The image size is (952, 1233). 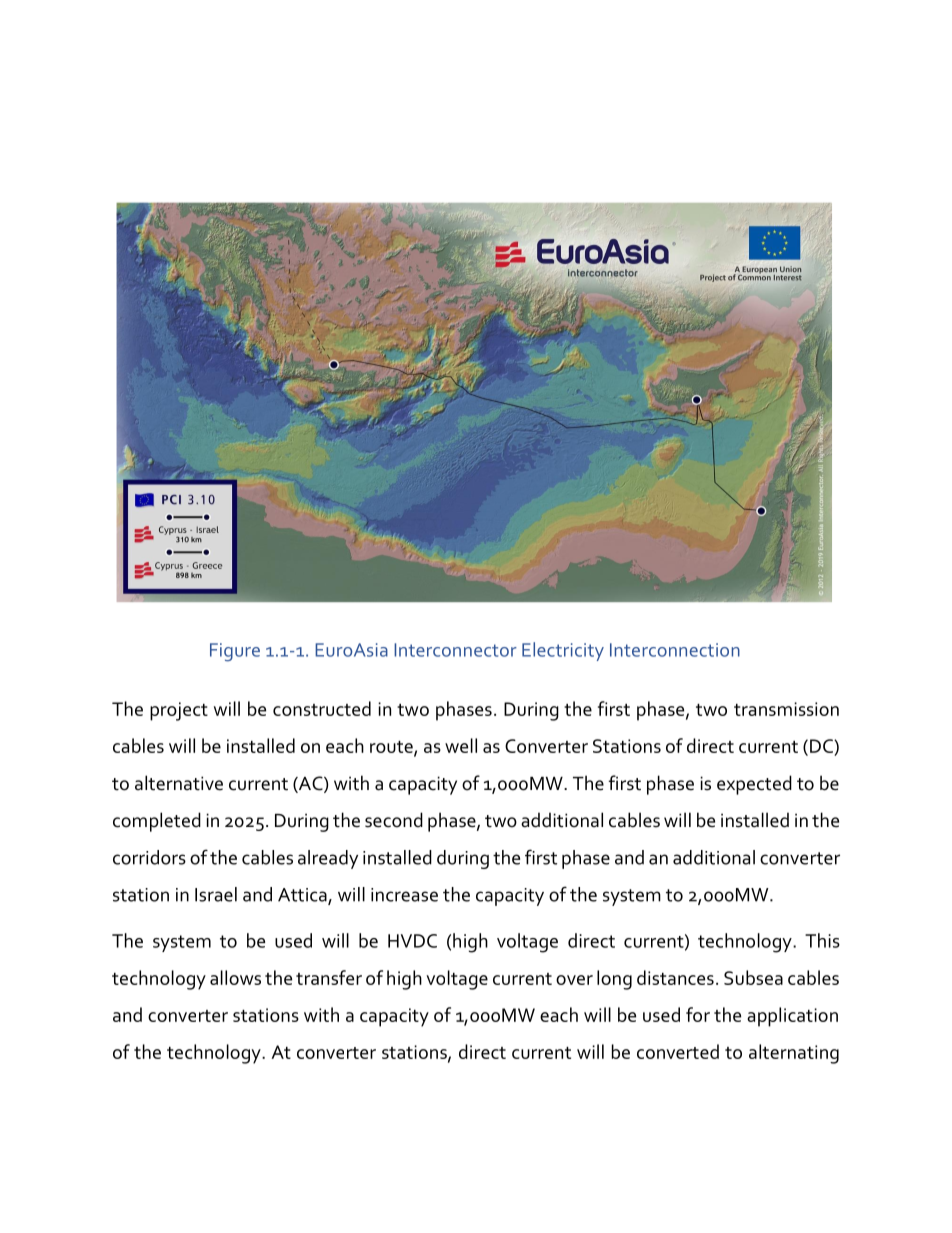 I want to click on second, so click(x=394, y=820).
